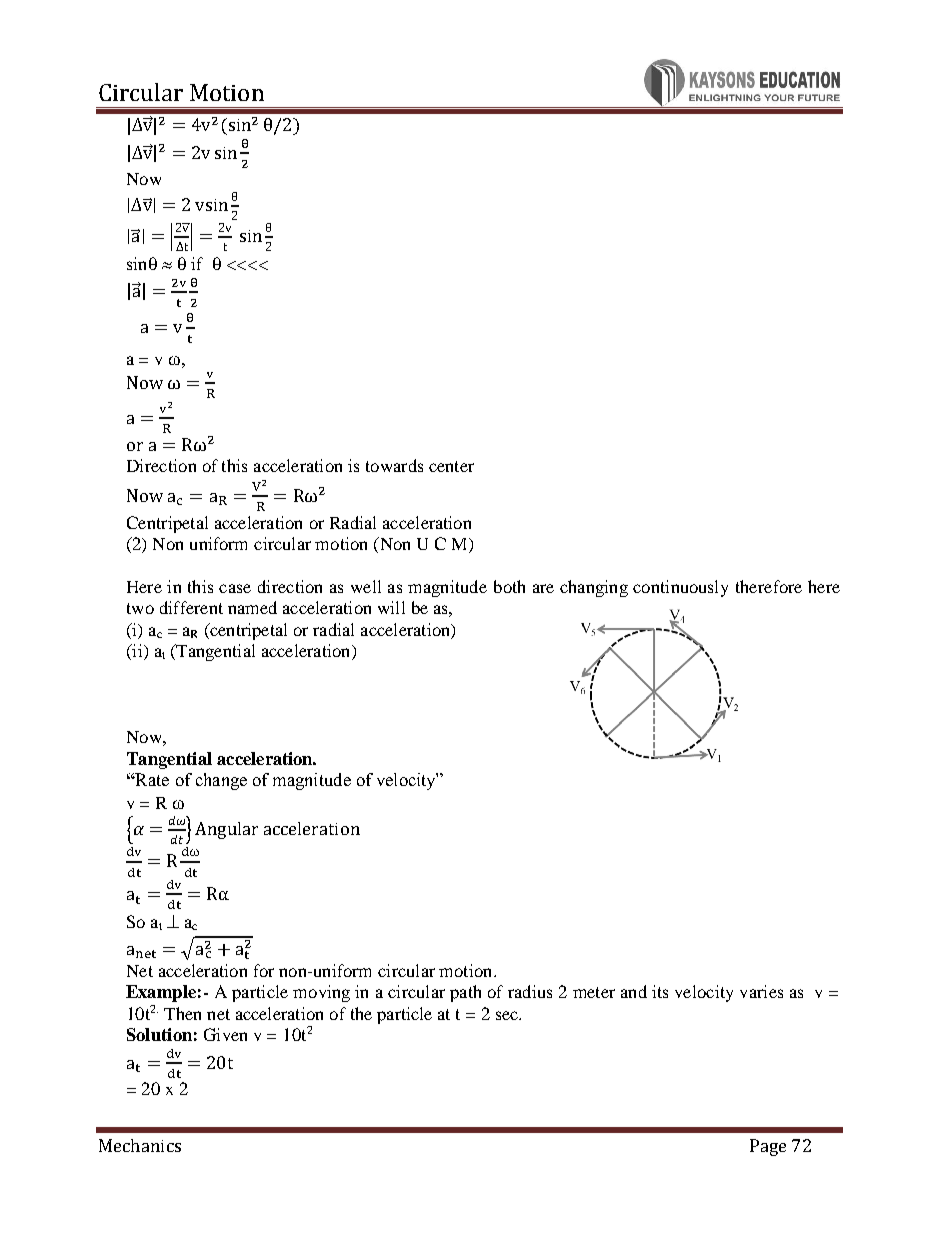  I want to click on its, so click(660, 991).
